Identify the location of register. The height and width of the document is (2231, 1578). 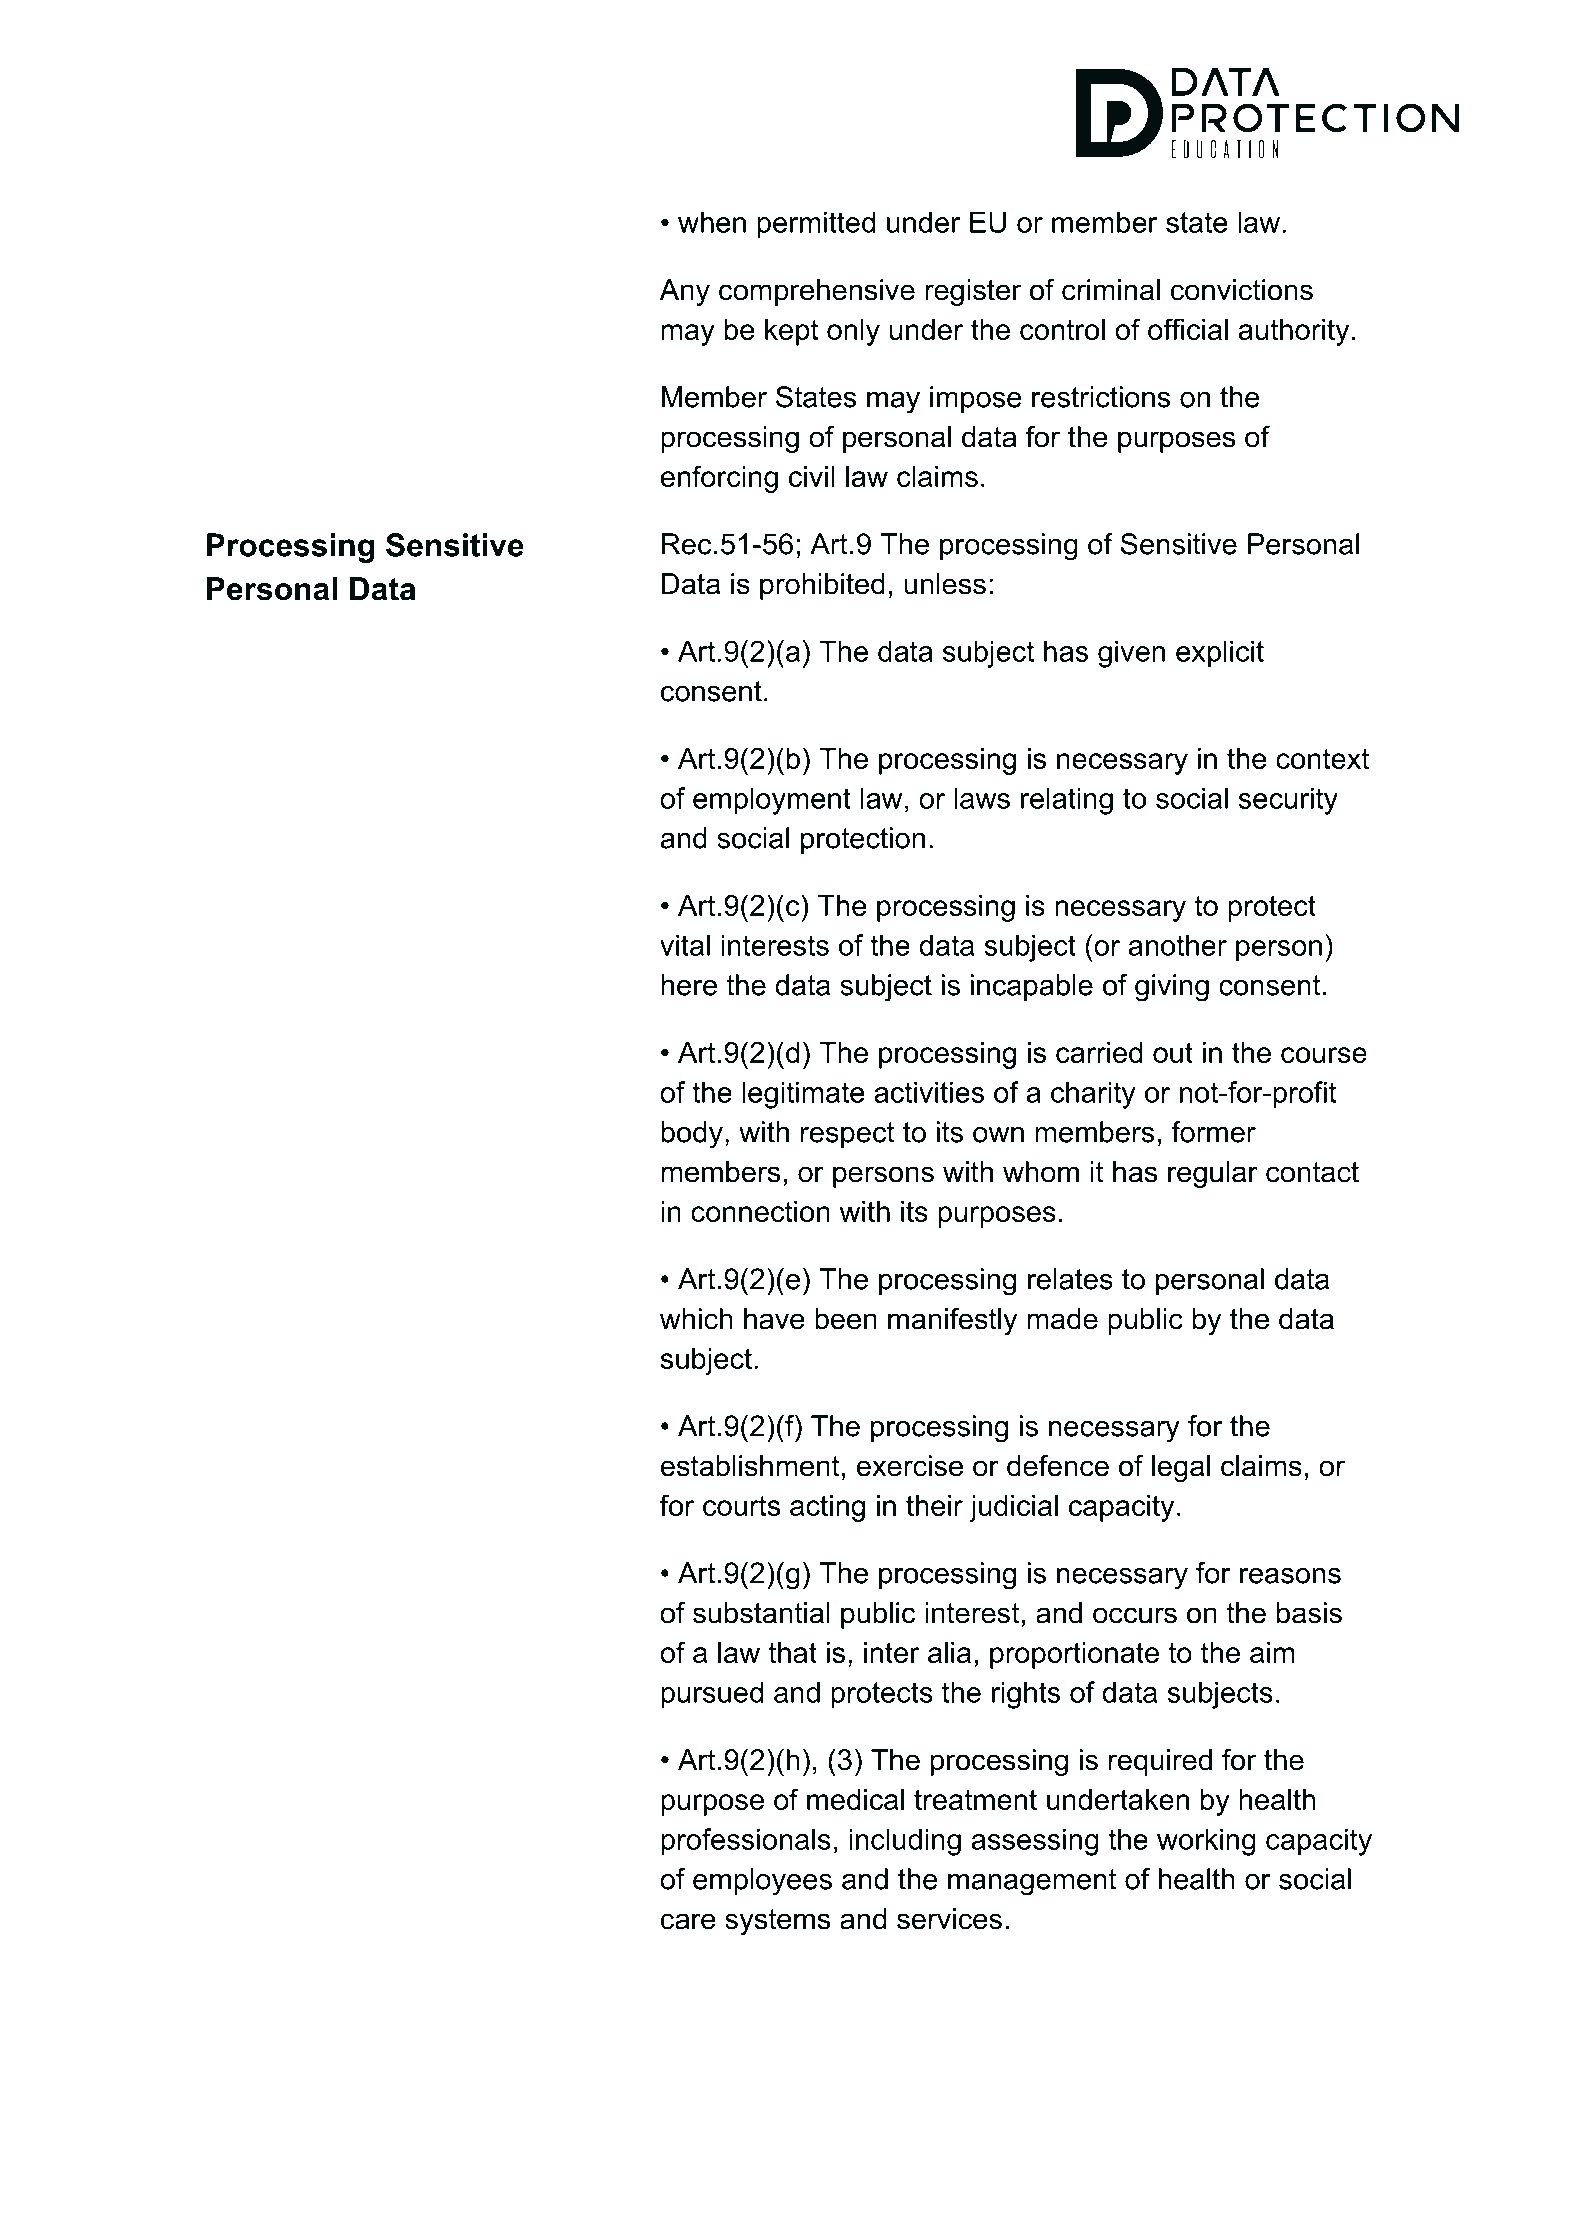
(973, 292).
